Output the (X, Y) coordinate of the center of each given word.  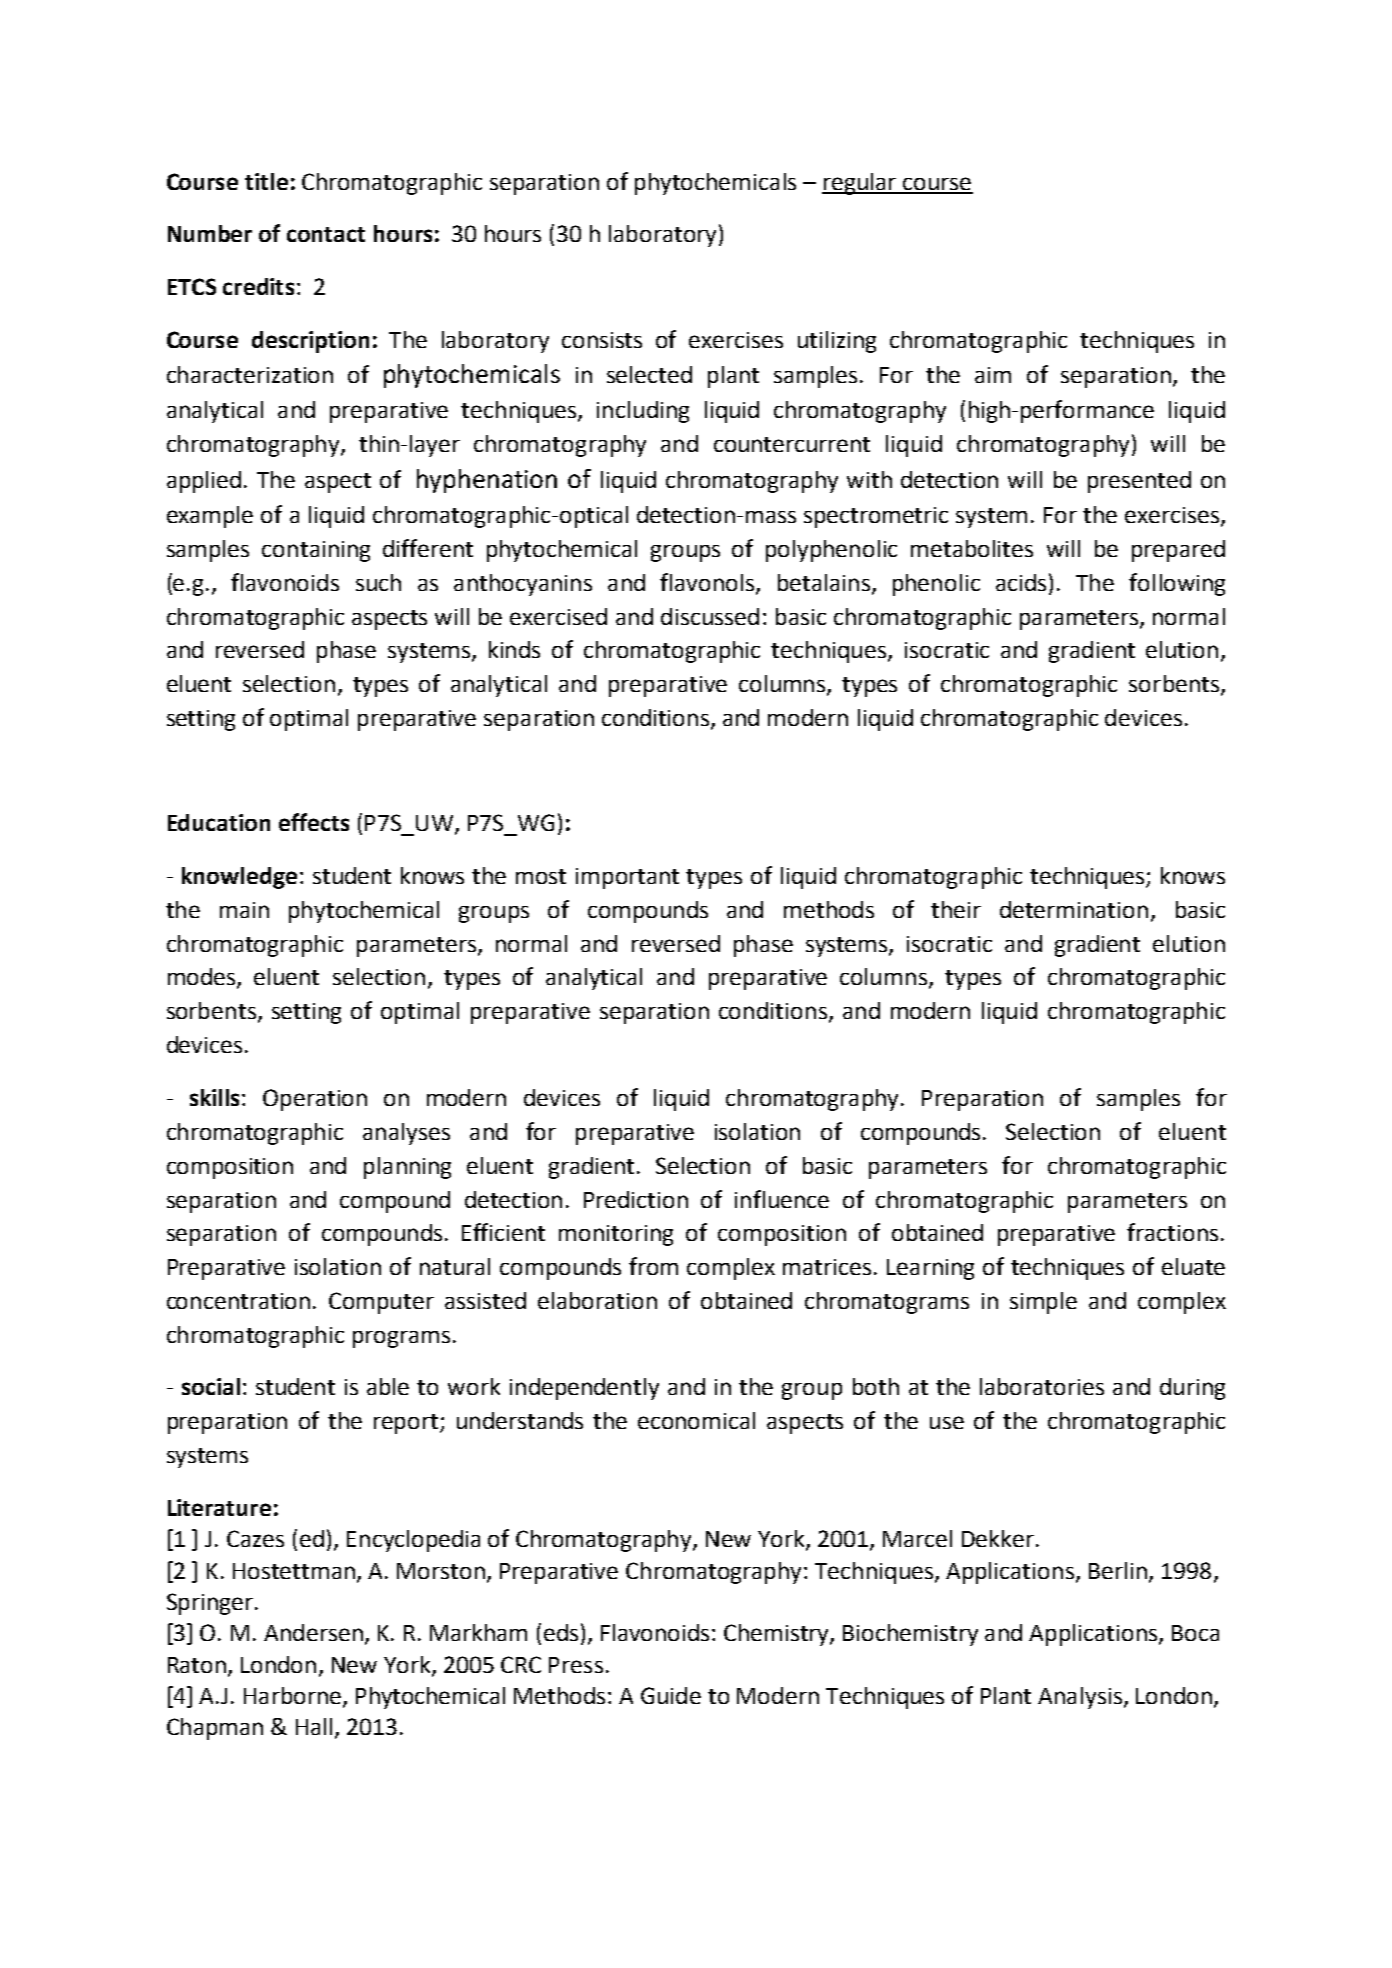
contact (326, 234)
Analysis (1080, 1698)
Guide (671, 1695)
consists (602, 340)
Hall (314, 1726)
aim (993, 375)
